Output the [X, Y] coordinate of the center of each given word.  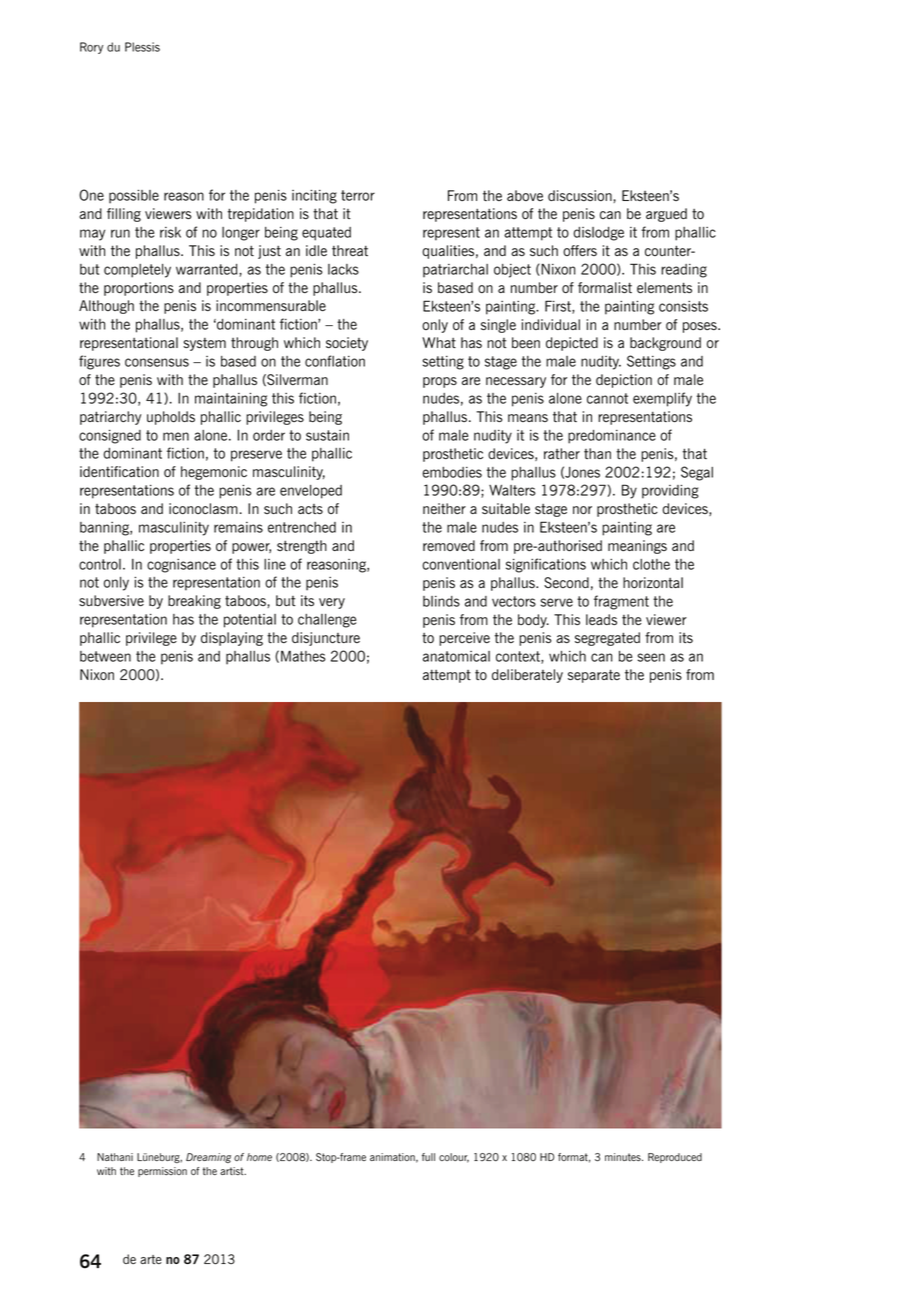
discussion [581, 196]
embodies [452, 472]
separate [594, 676]
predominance [612, 437]
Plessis [142, 47]
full [428, 1157]
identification [119, 471]
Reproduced [675, 1158]
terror [358, 195]
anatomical [456, 656]
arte [151, 1259]
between [105, 656]
